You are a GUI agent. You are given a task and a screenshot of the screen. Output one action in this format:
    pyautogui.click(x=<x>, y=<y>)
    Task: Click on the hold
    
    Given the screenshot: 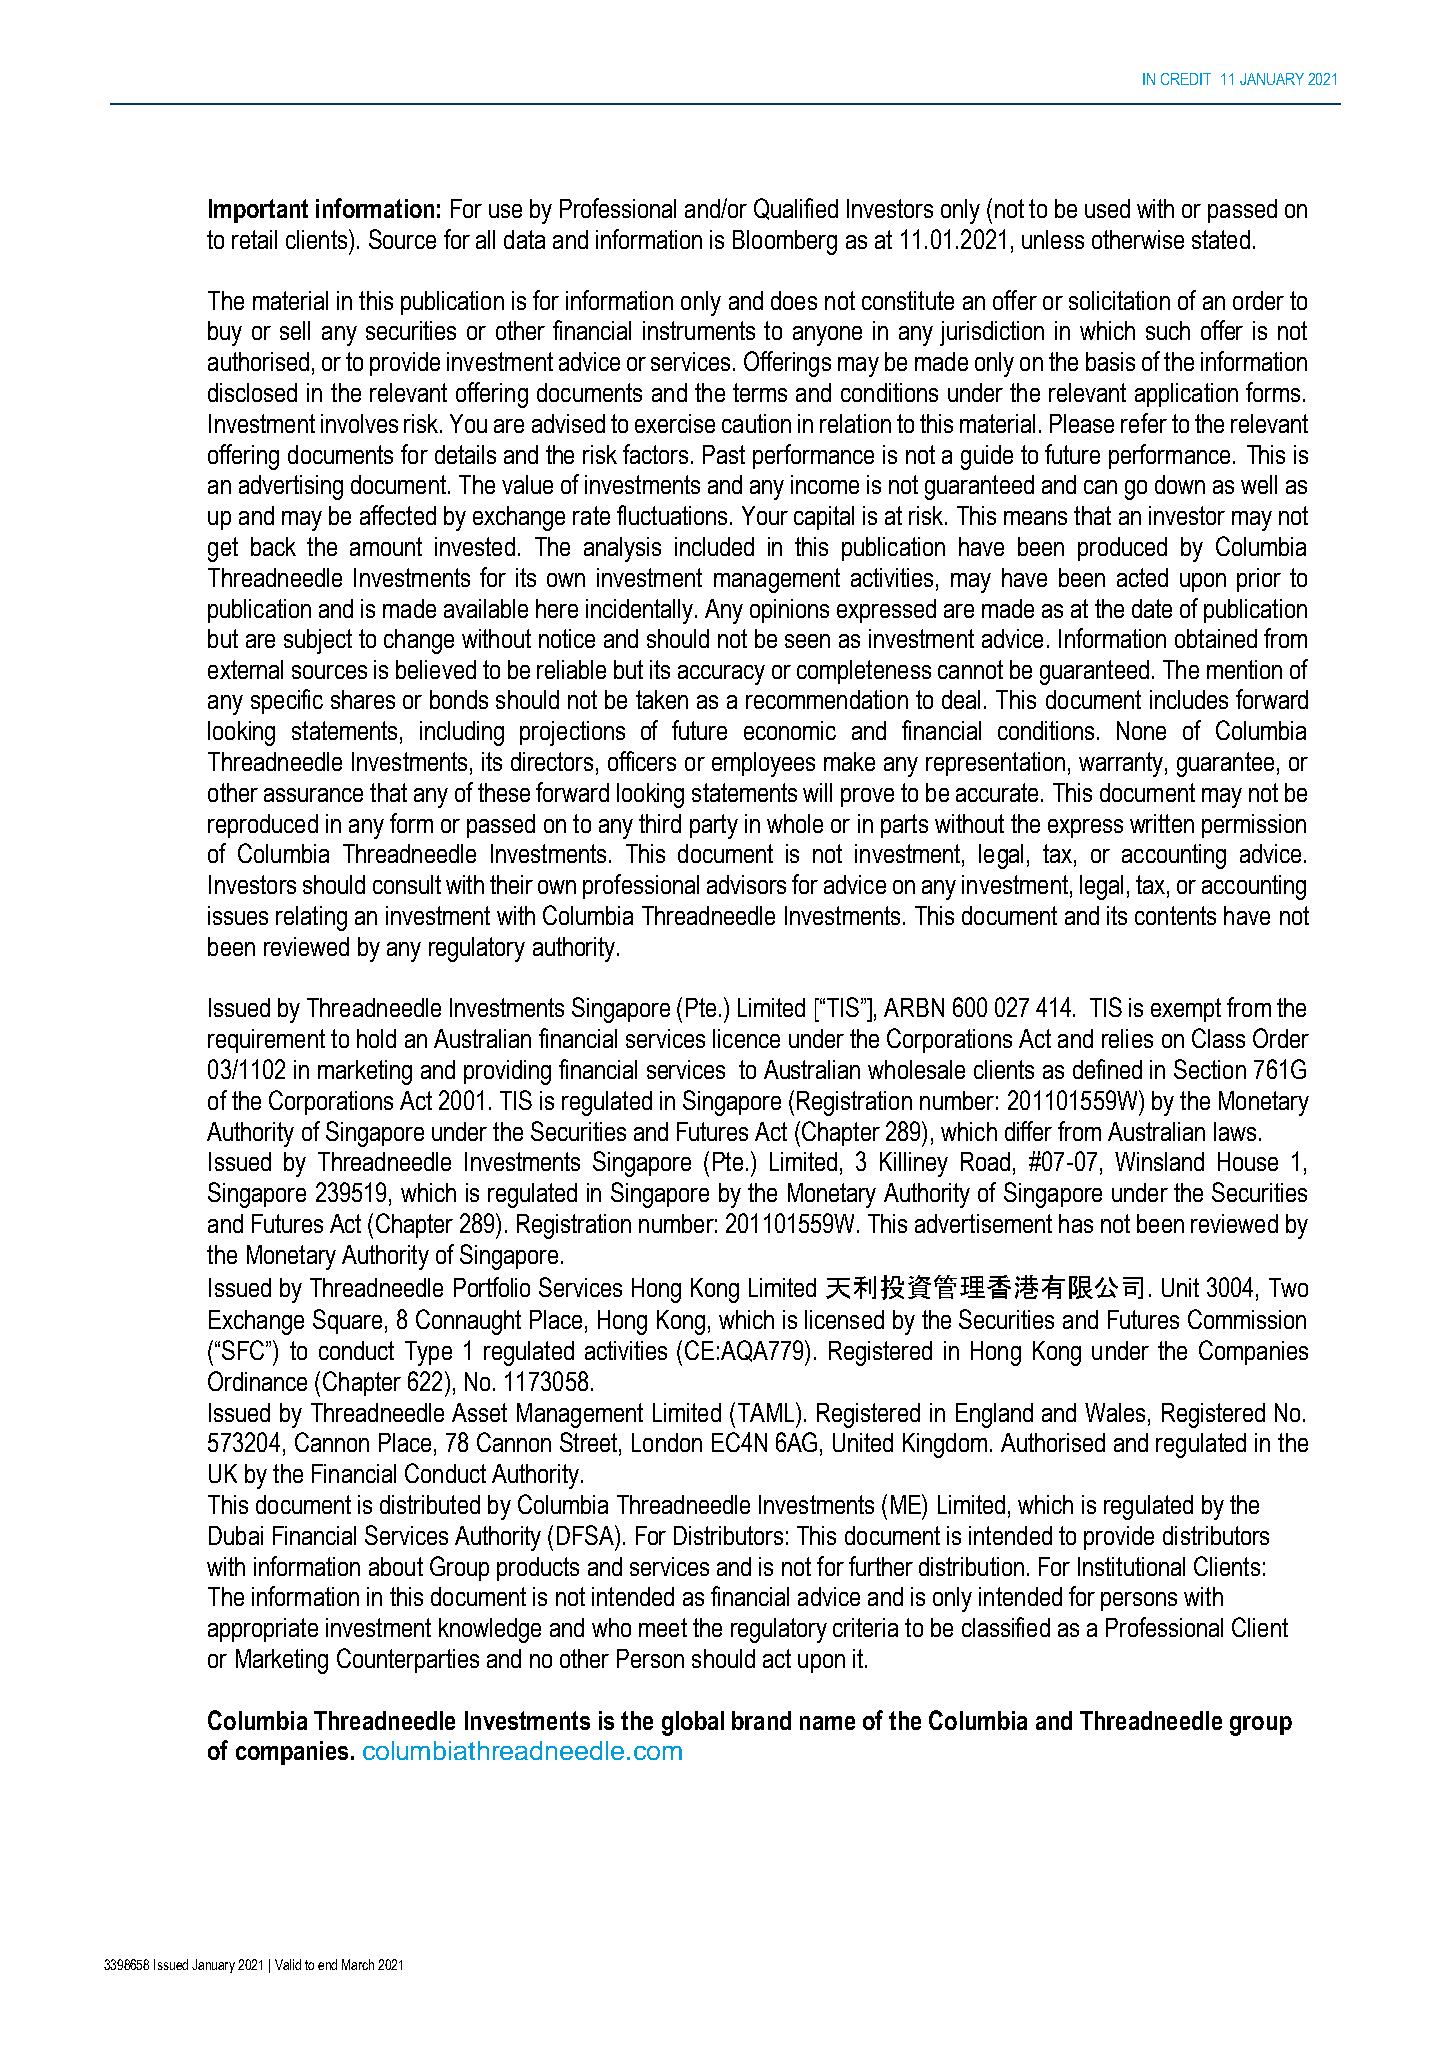 What is the action you would take?
    pyautogui.click(x=376, y=1038)
